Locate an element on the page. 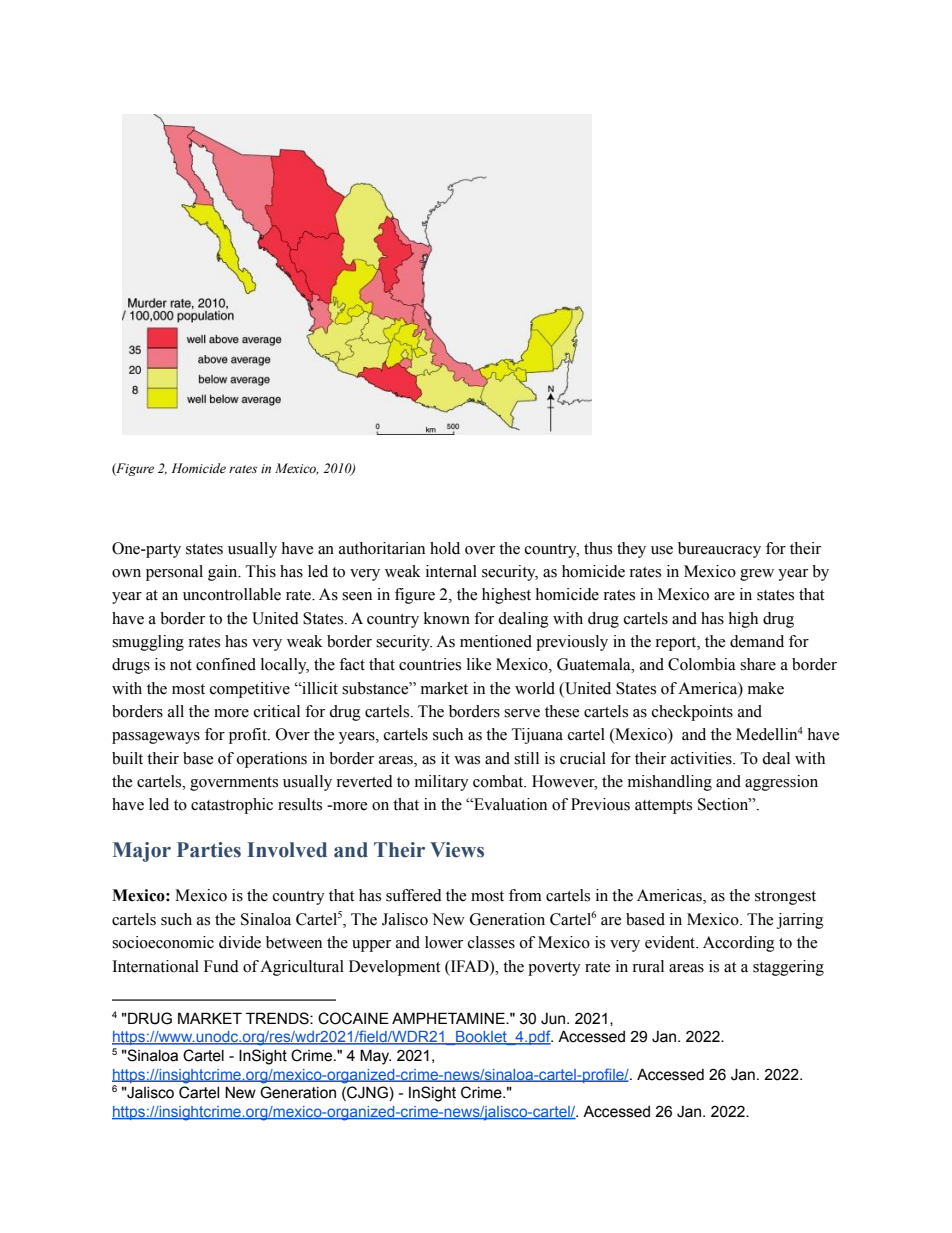 The image size is (952, 1233). TRENDS is located at coordinates (278, 1018).
